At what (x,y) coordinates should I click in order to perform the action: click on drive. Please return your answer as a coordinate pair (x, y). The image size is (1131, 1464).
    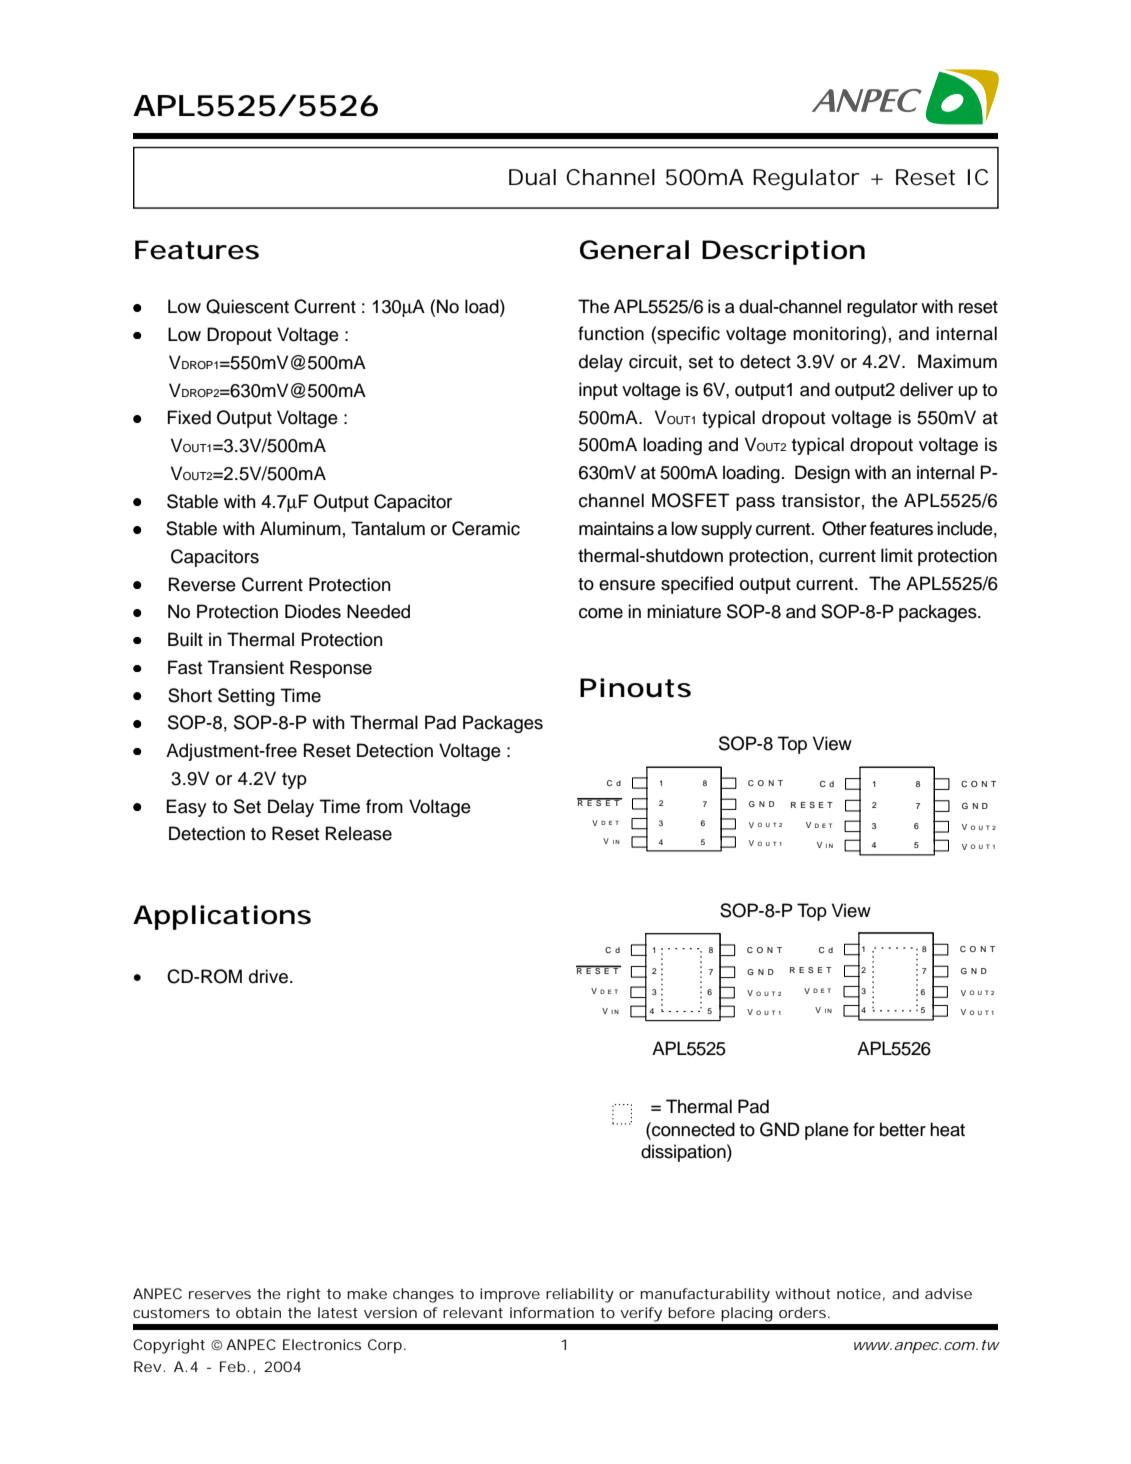
    Looking at the image, I should click on (268, 976).
